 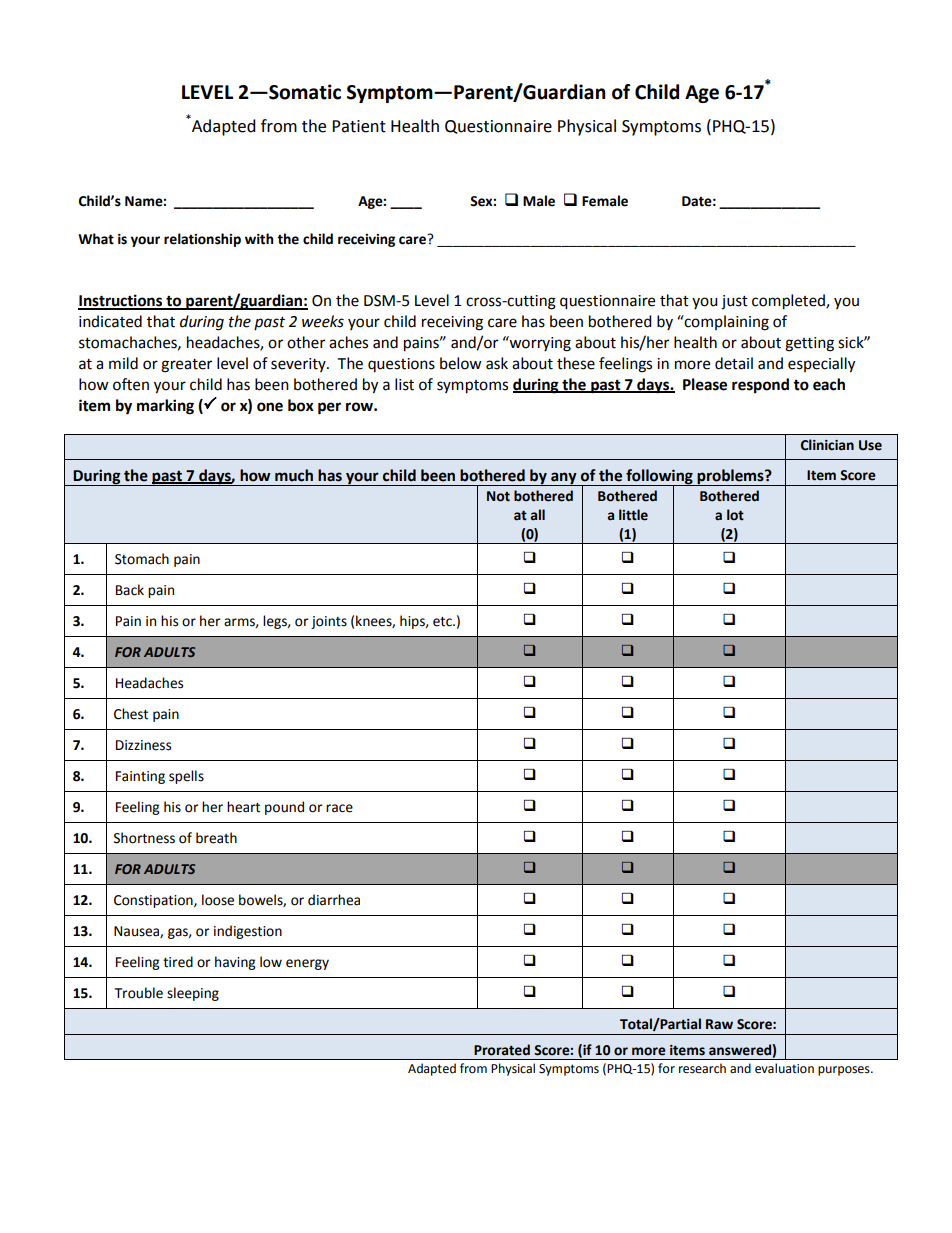 What do you see at coordinates (502, 1050) in the page?
I see `Prorated` at bounding box center [502, 1050].
